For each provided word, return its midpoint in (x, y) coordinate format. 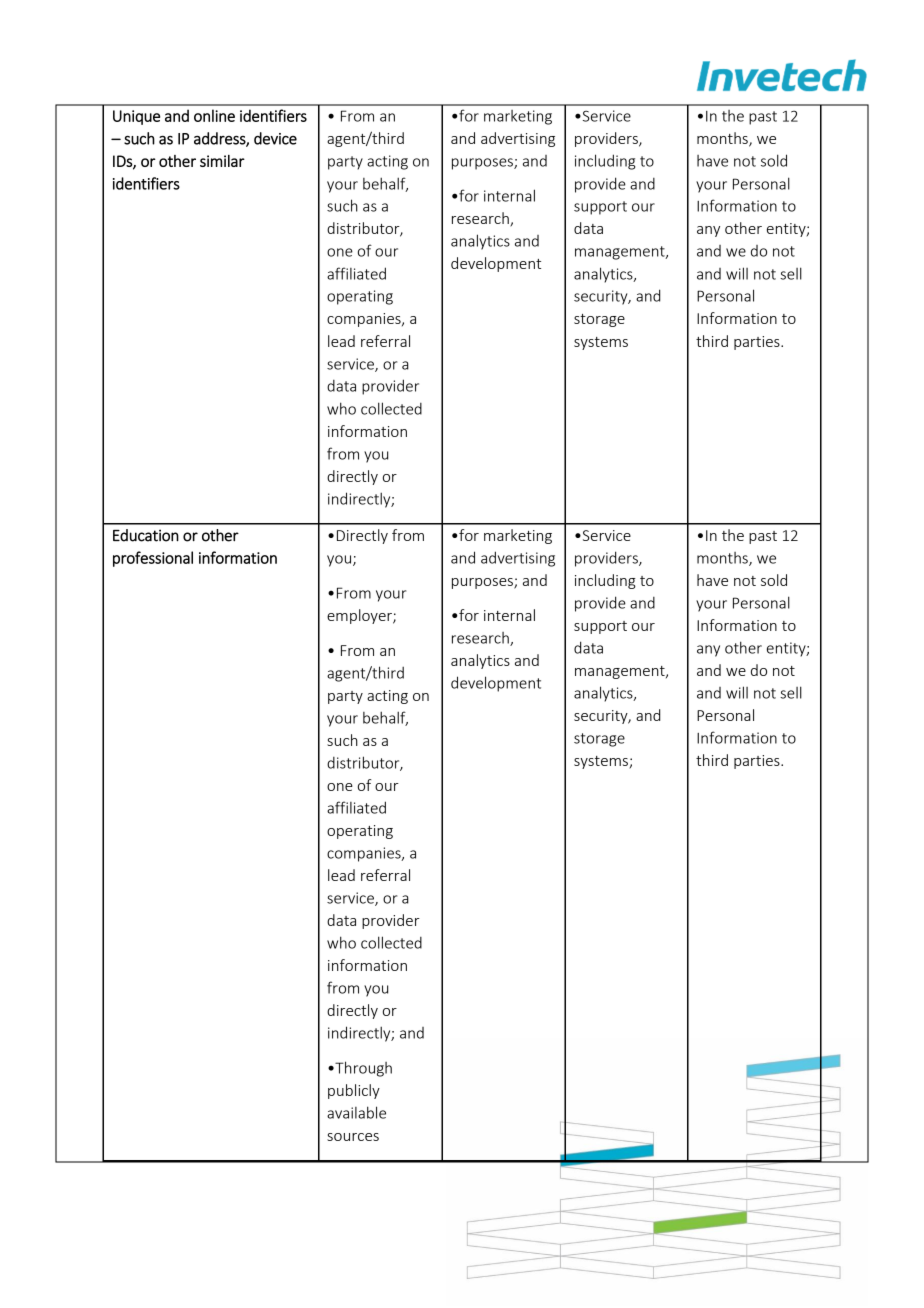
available (356, 1112)
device (275, 138)
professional (153, 559)
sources (353, 1137)
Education (146, 535)
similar (222, 161)
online (214, 115)
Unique (136, 117)
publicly (354, 1091)
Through (362, 1069)
